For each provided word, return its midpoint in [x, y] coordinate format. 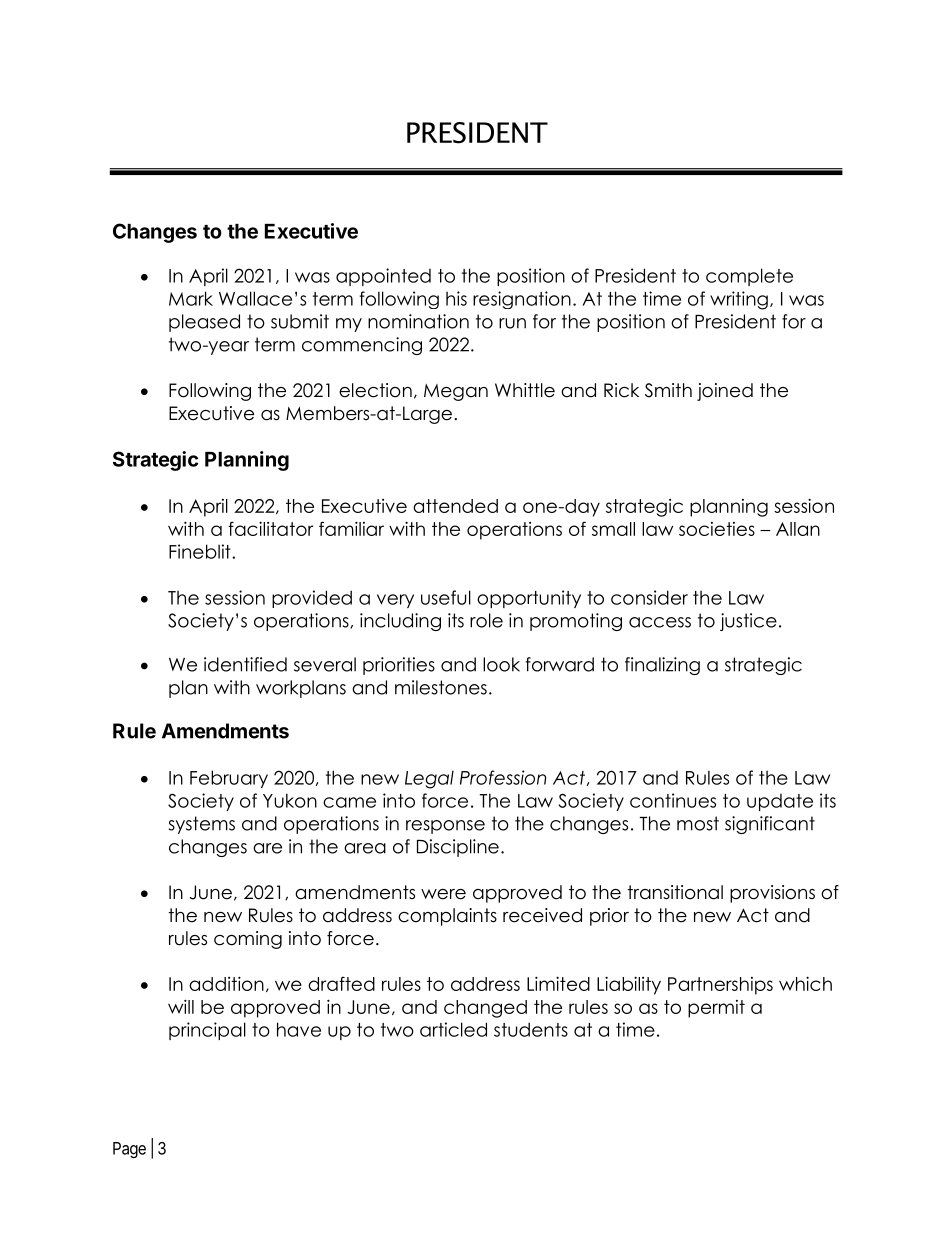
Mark [191, 298]
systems [202, 825]
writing [739, 300]
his [456, 298]
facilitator [270, 528]
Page [129, 1150]
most [698, 823]
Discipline [458, 848]
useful [446, 597]
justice [748, 622]
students [531, 1029]
